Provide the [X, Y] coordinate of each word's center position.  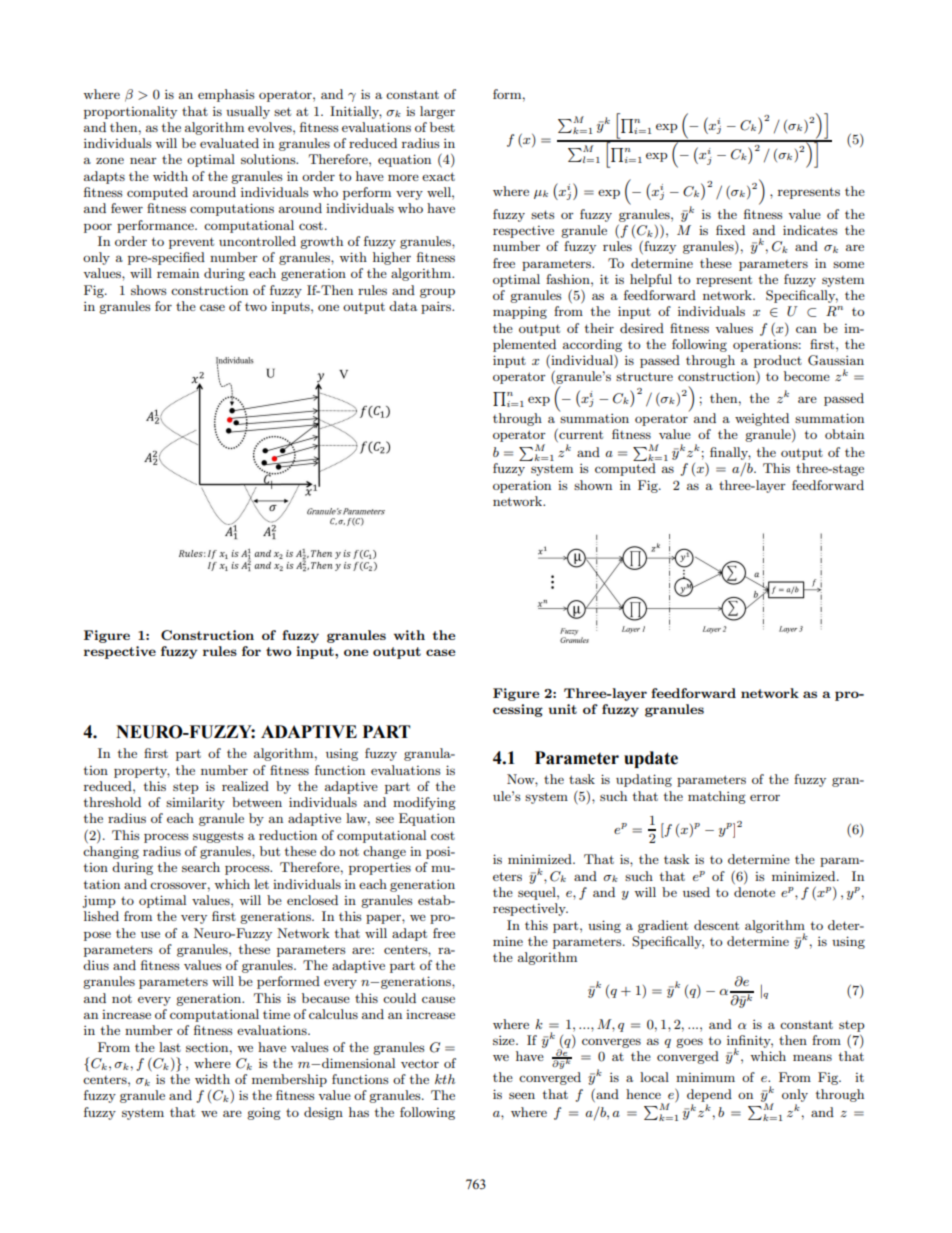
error [765, 797]
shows [149, 290]
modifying [424, 803]
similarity [195, 803]
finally [730, 453]
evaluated [229, 143]
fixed [730, 230]
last [170, 1047]
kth [445, 1079]
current [580, 435]
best [442, 127]
